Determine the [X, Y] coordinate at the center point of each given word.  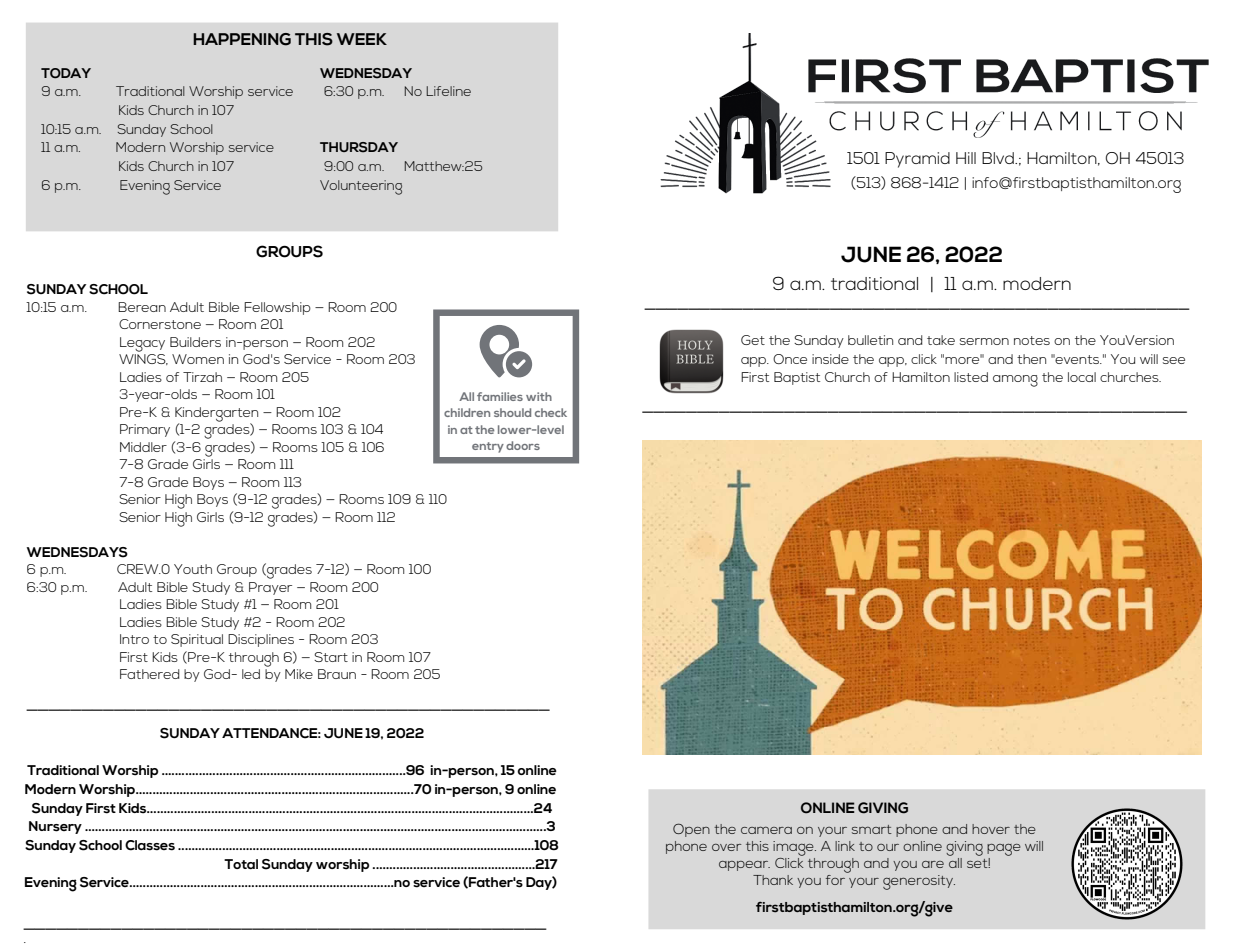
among [1015, 381]
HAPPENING [242, 39]
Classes [150, 845]
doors [523, 445]
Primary [145, 430]
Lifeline [448, 91]
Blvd [999, 158]
